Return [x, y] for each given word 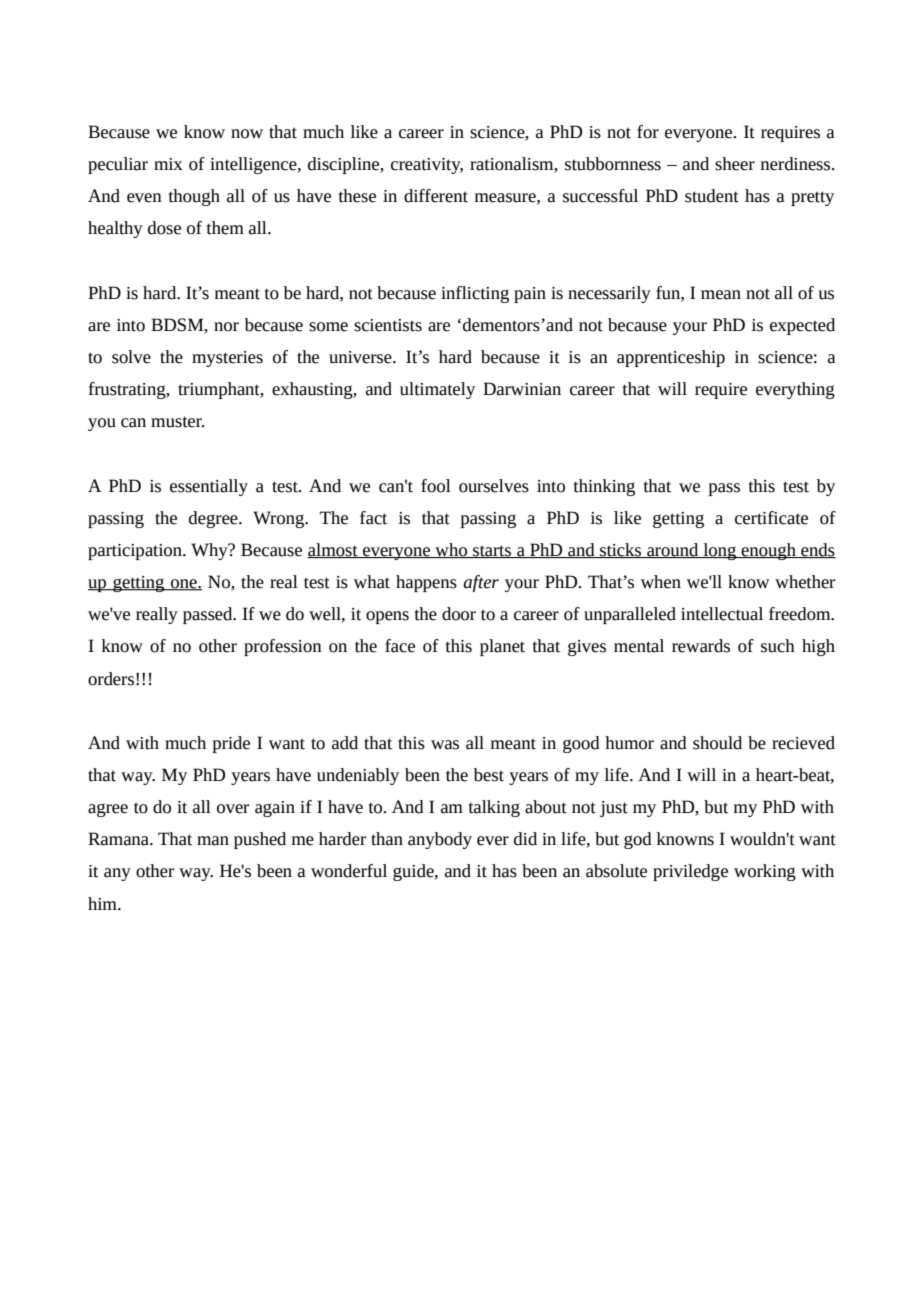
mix [168, 164]
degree [214, 519]
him [103, 903]
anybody [440, 840]
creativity [427, 166]
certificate [771, 518]
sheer [735, 164]
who [451, 550]
